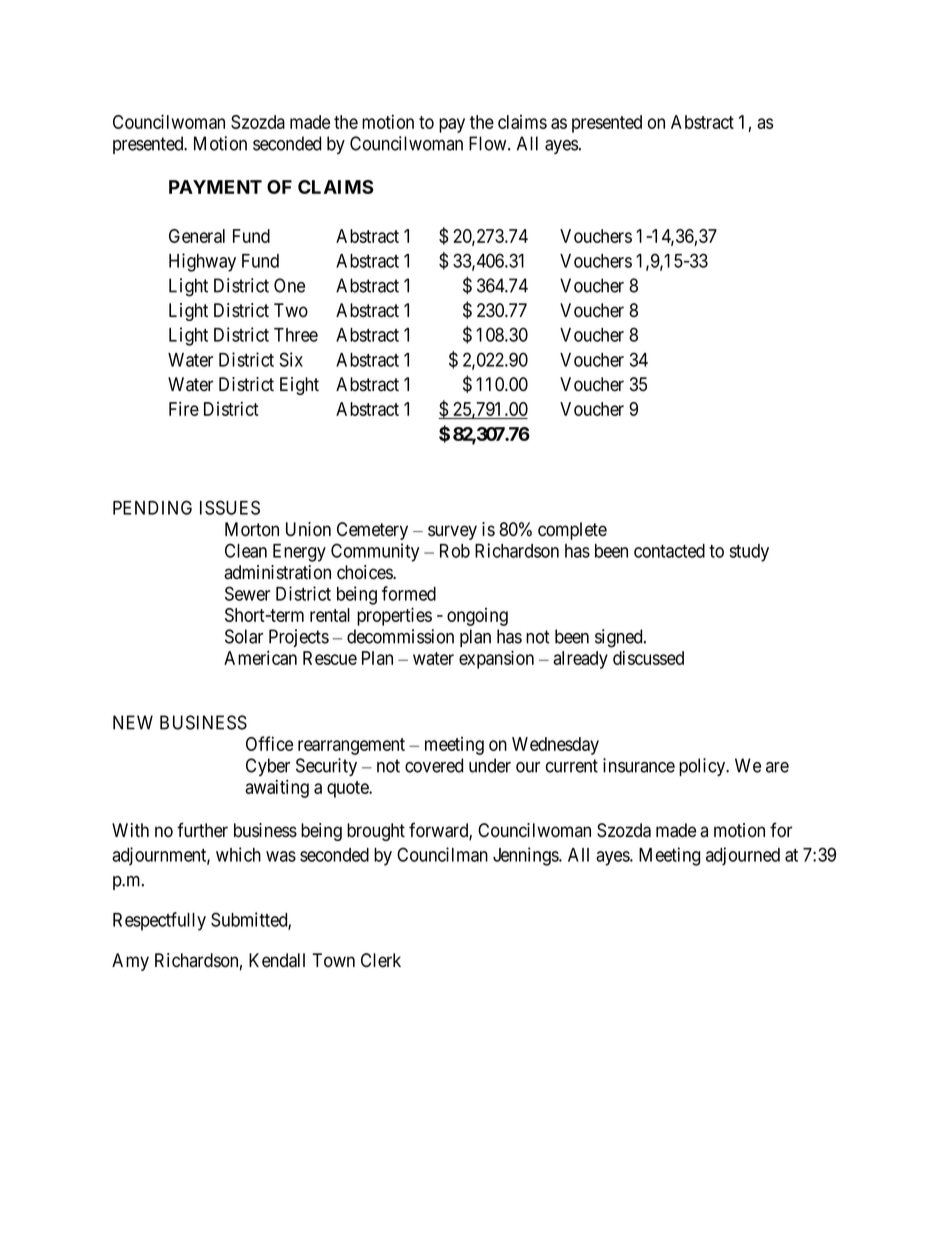  What do you see at coordinates (230, 507) in the screenshot?
I see `ISSUES` at bounding box center [230, 507].
